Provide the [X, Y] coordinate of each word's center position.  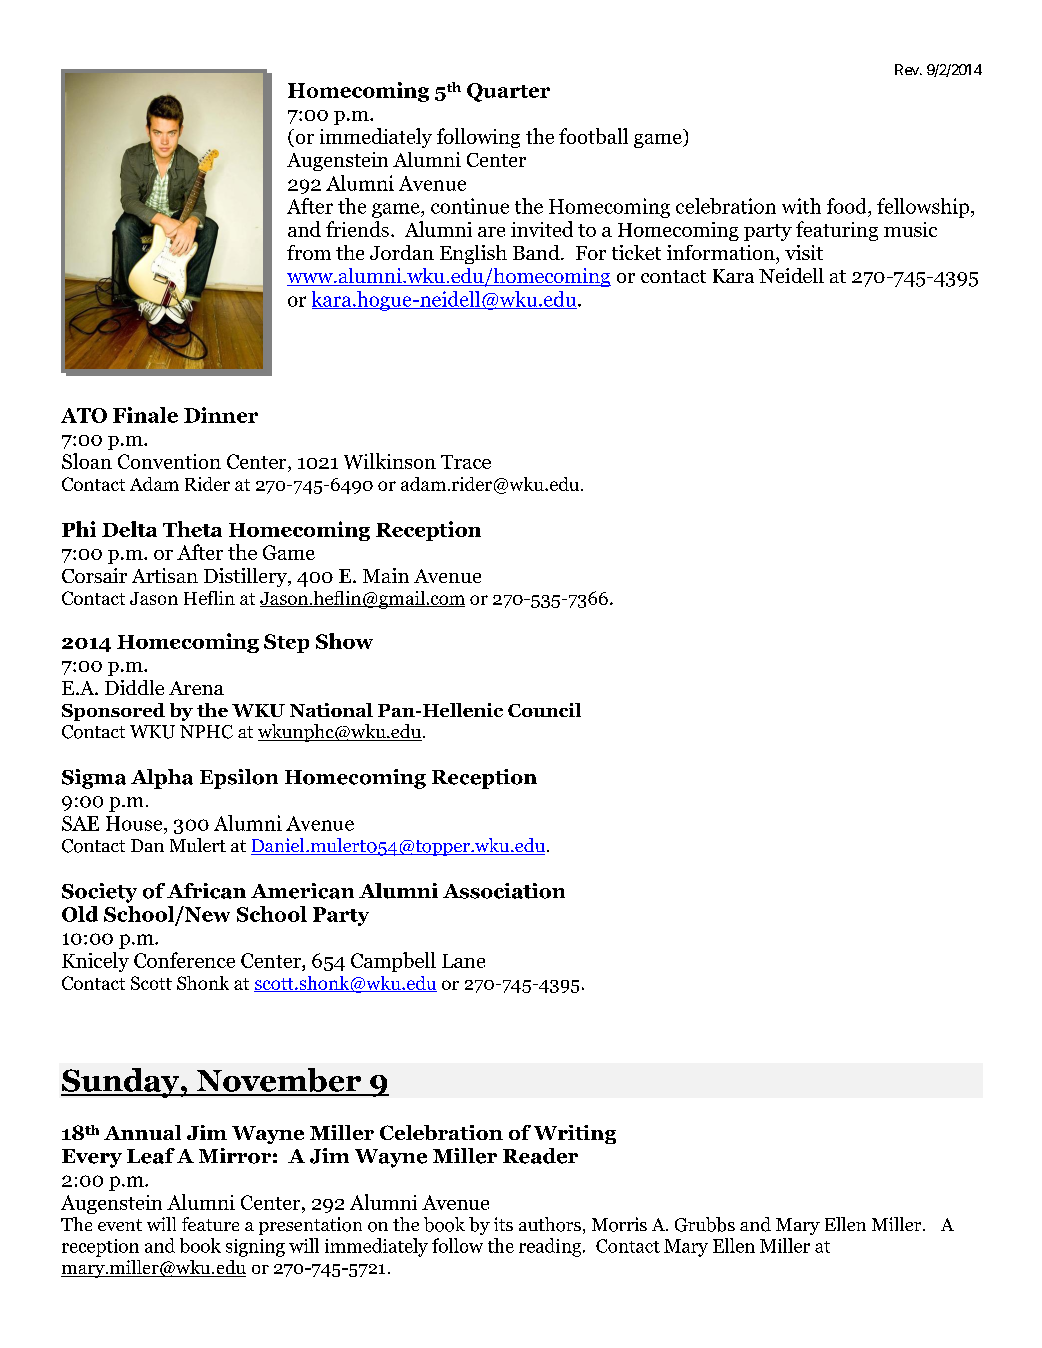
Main [386, 575]
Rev [908, 69]
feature [210, 1224]
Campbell [393, 962]
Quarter [508, 92]
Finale [145, 415]
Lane [463, 961]
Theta [192, 529]
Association [504, 891]
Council [544, 710]
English [473, 254]
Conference [184, 960]
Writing [575, 1134]
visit [804, 252]
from [309, 252]
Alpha [162, 779]
